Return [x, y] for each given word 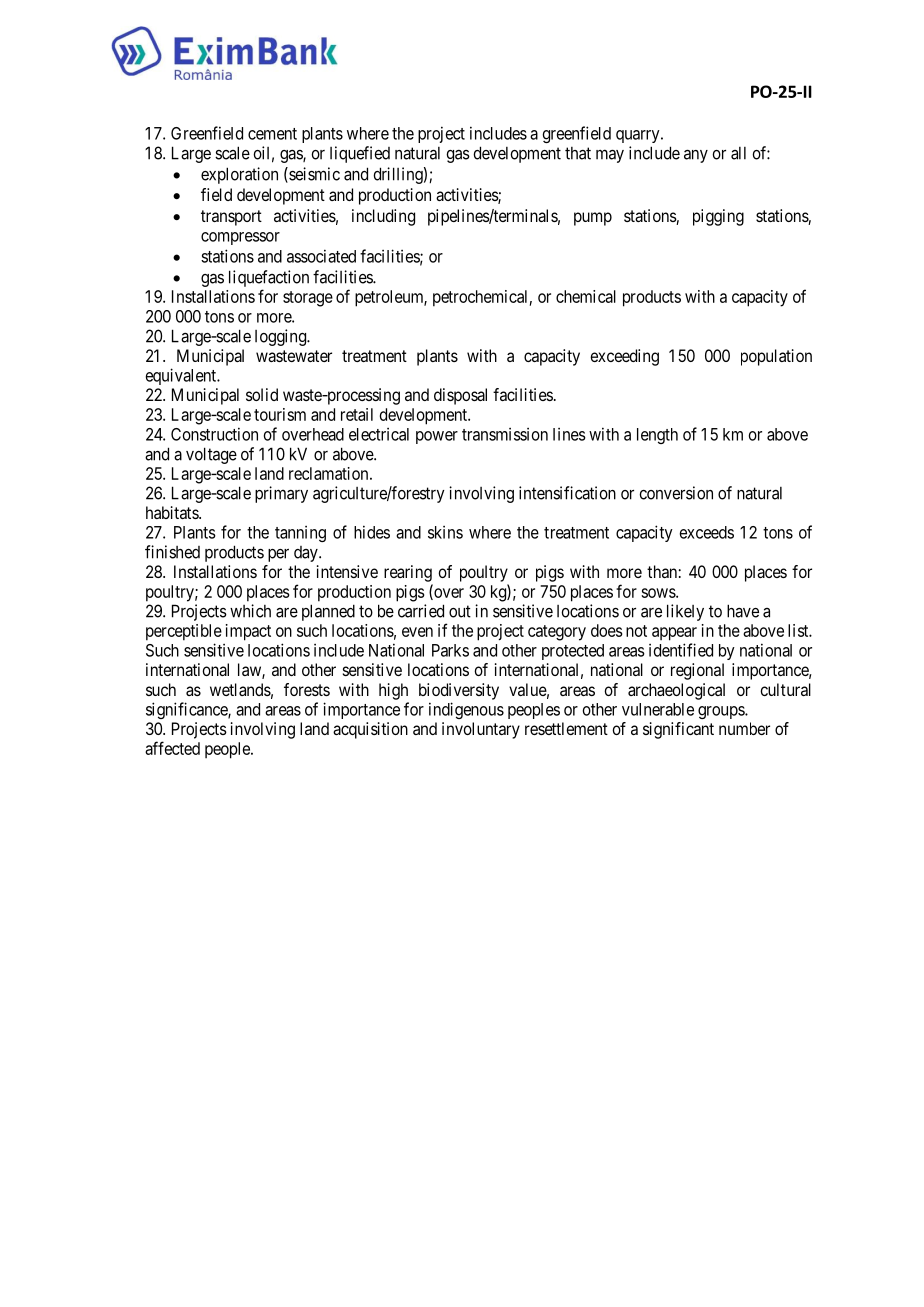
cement [272, 134]
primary [281, 494]
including [383, 217]
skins [445, 532]
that [578, 153]
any [696, 156]
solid [262, 394]
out [460, 611]
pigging [718, 217]
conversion [676, 493]
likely [685, 612]
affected [172, 748]
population [776, 357]
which [250, 611]
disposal [460, 396]
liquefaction [269, 278]
